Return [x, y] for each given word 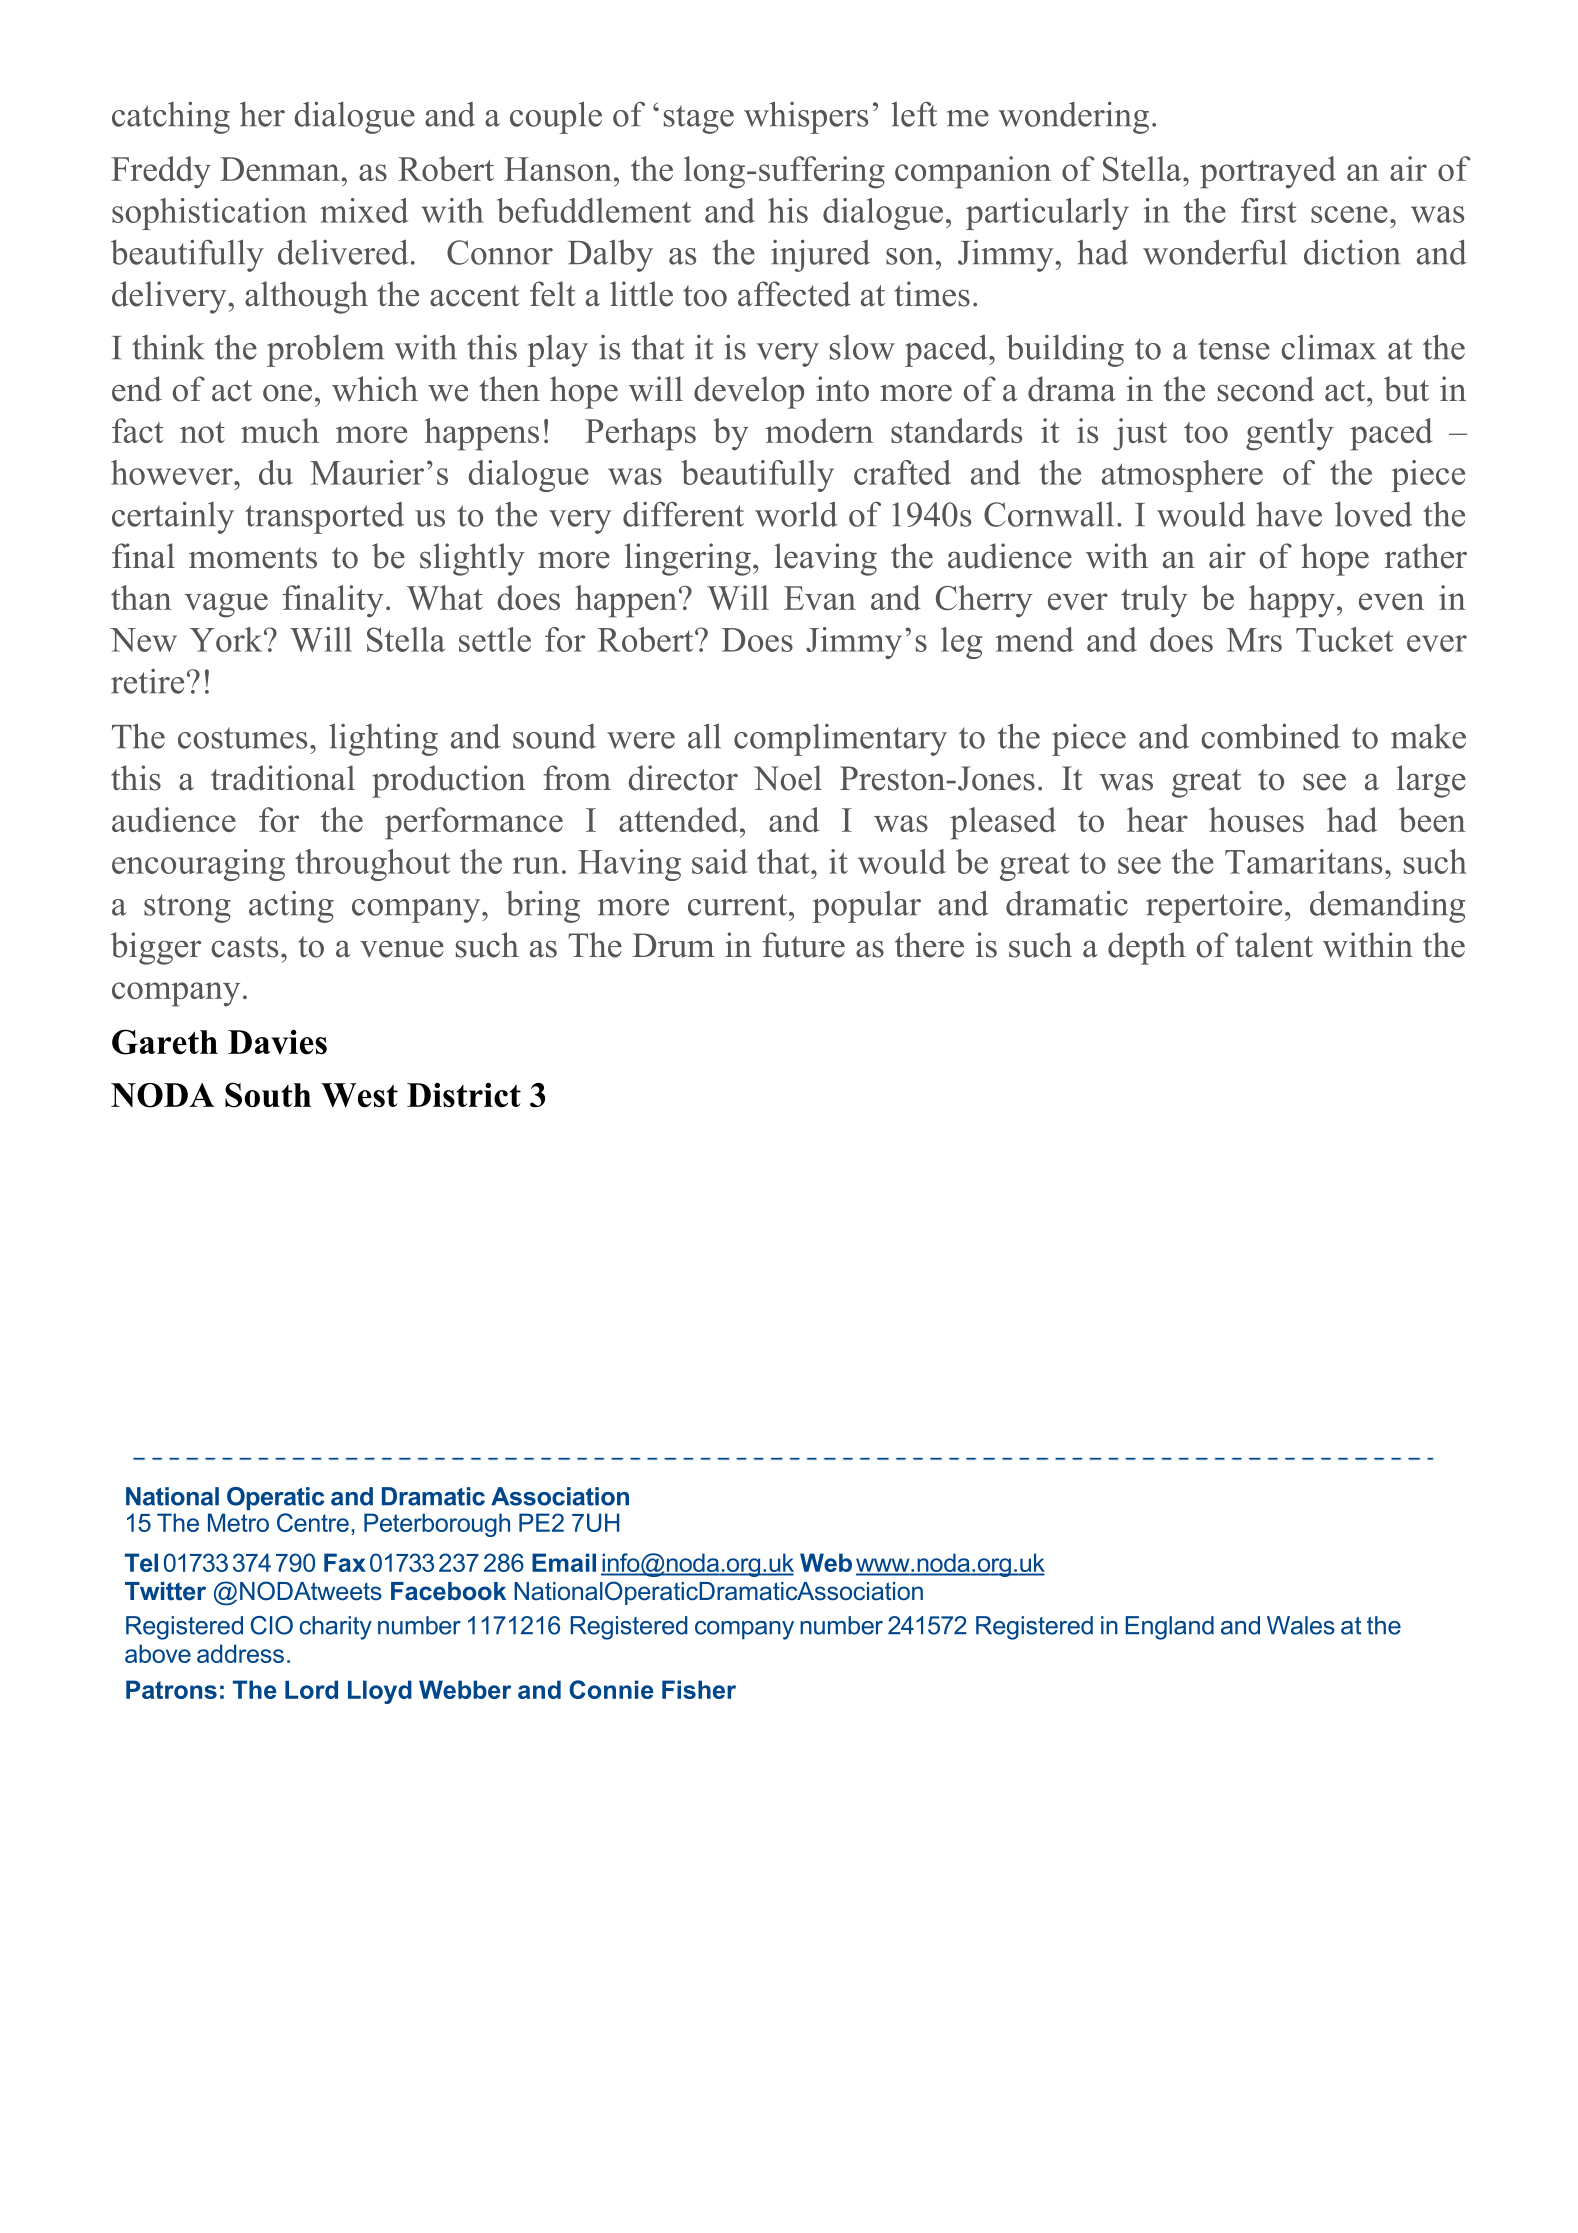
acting [291, 907]
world [796, 514]
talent [1274, 945]
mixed [364, 210]
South [268, 1095]
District [464, 1095]
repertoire [1214, 907]
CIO [272, 1625]
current [739, 905]
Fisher [699, 1689]
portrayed [1268, 172]
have [1289, 514]
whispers [806, 117]
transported [324, 518]
